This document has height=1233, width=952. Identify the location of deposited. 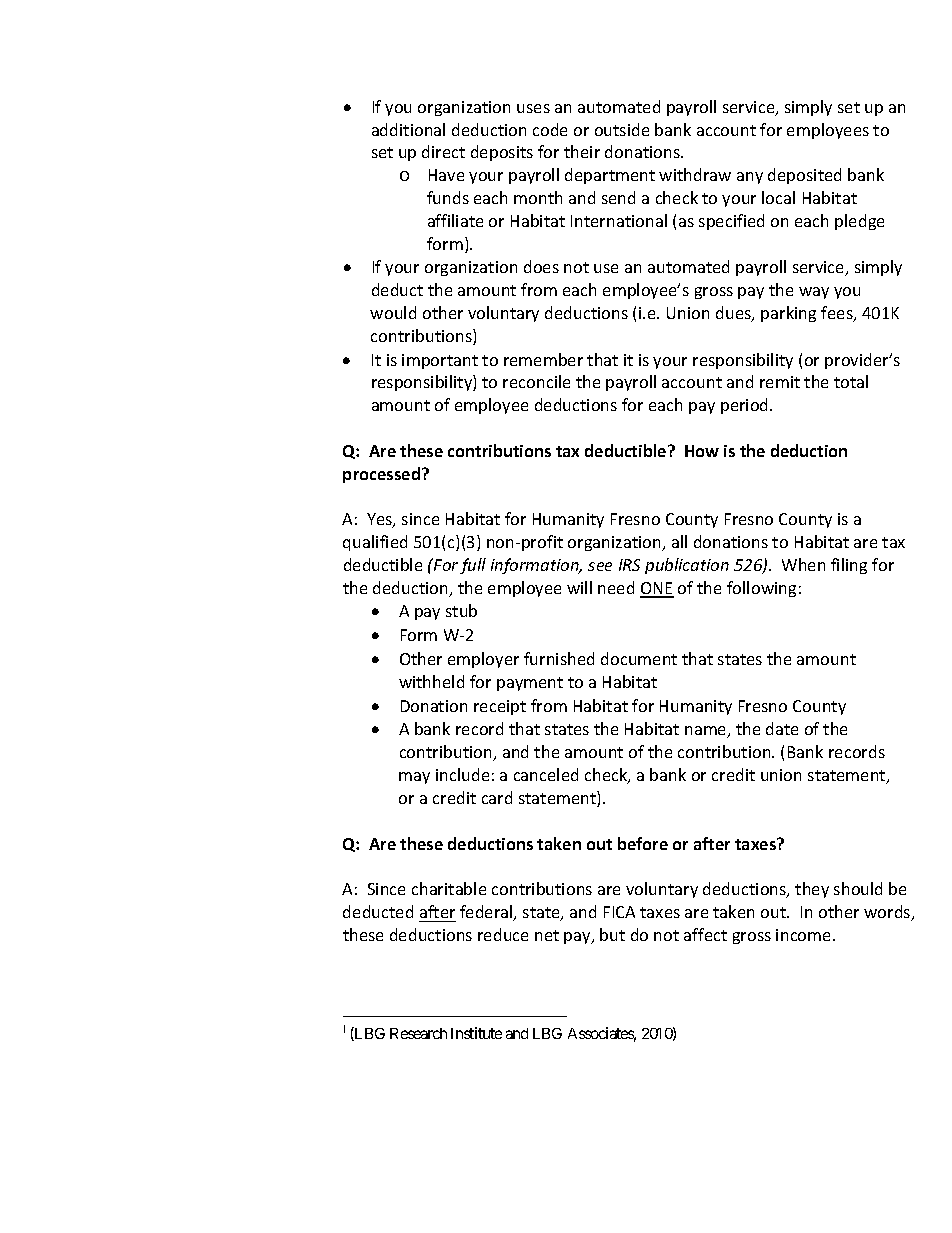
(804, 176).
